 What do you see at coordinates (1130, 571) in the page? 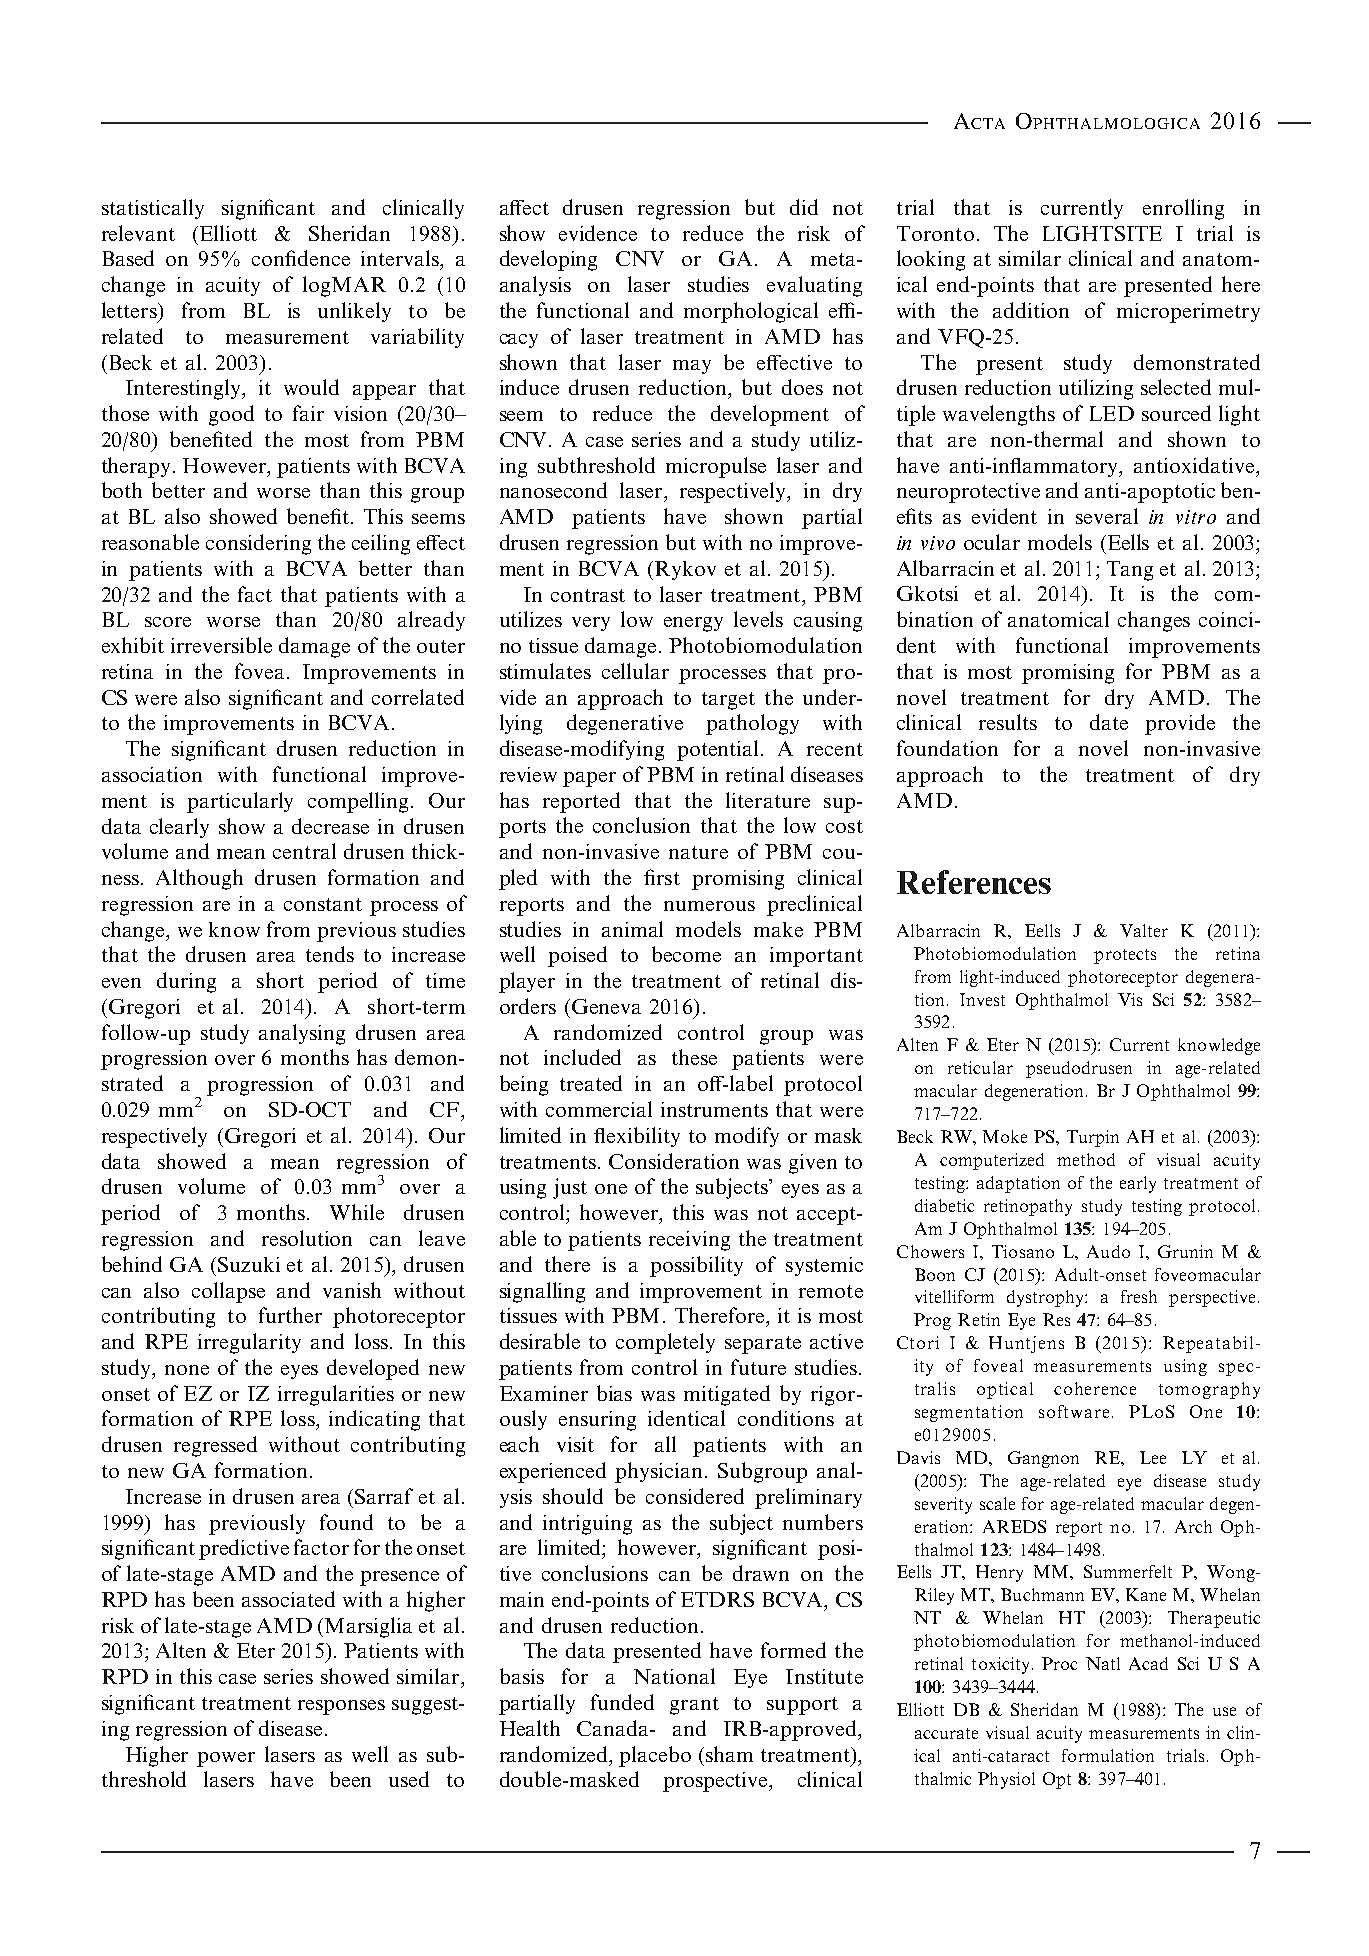
I see `Tang` at bounding box center [1130, 571].
